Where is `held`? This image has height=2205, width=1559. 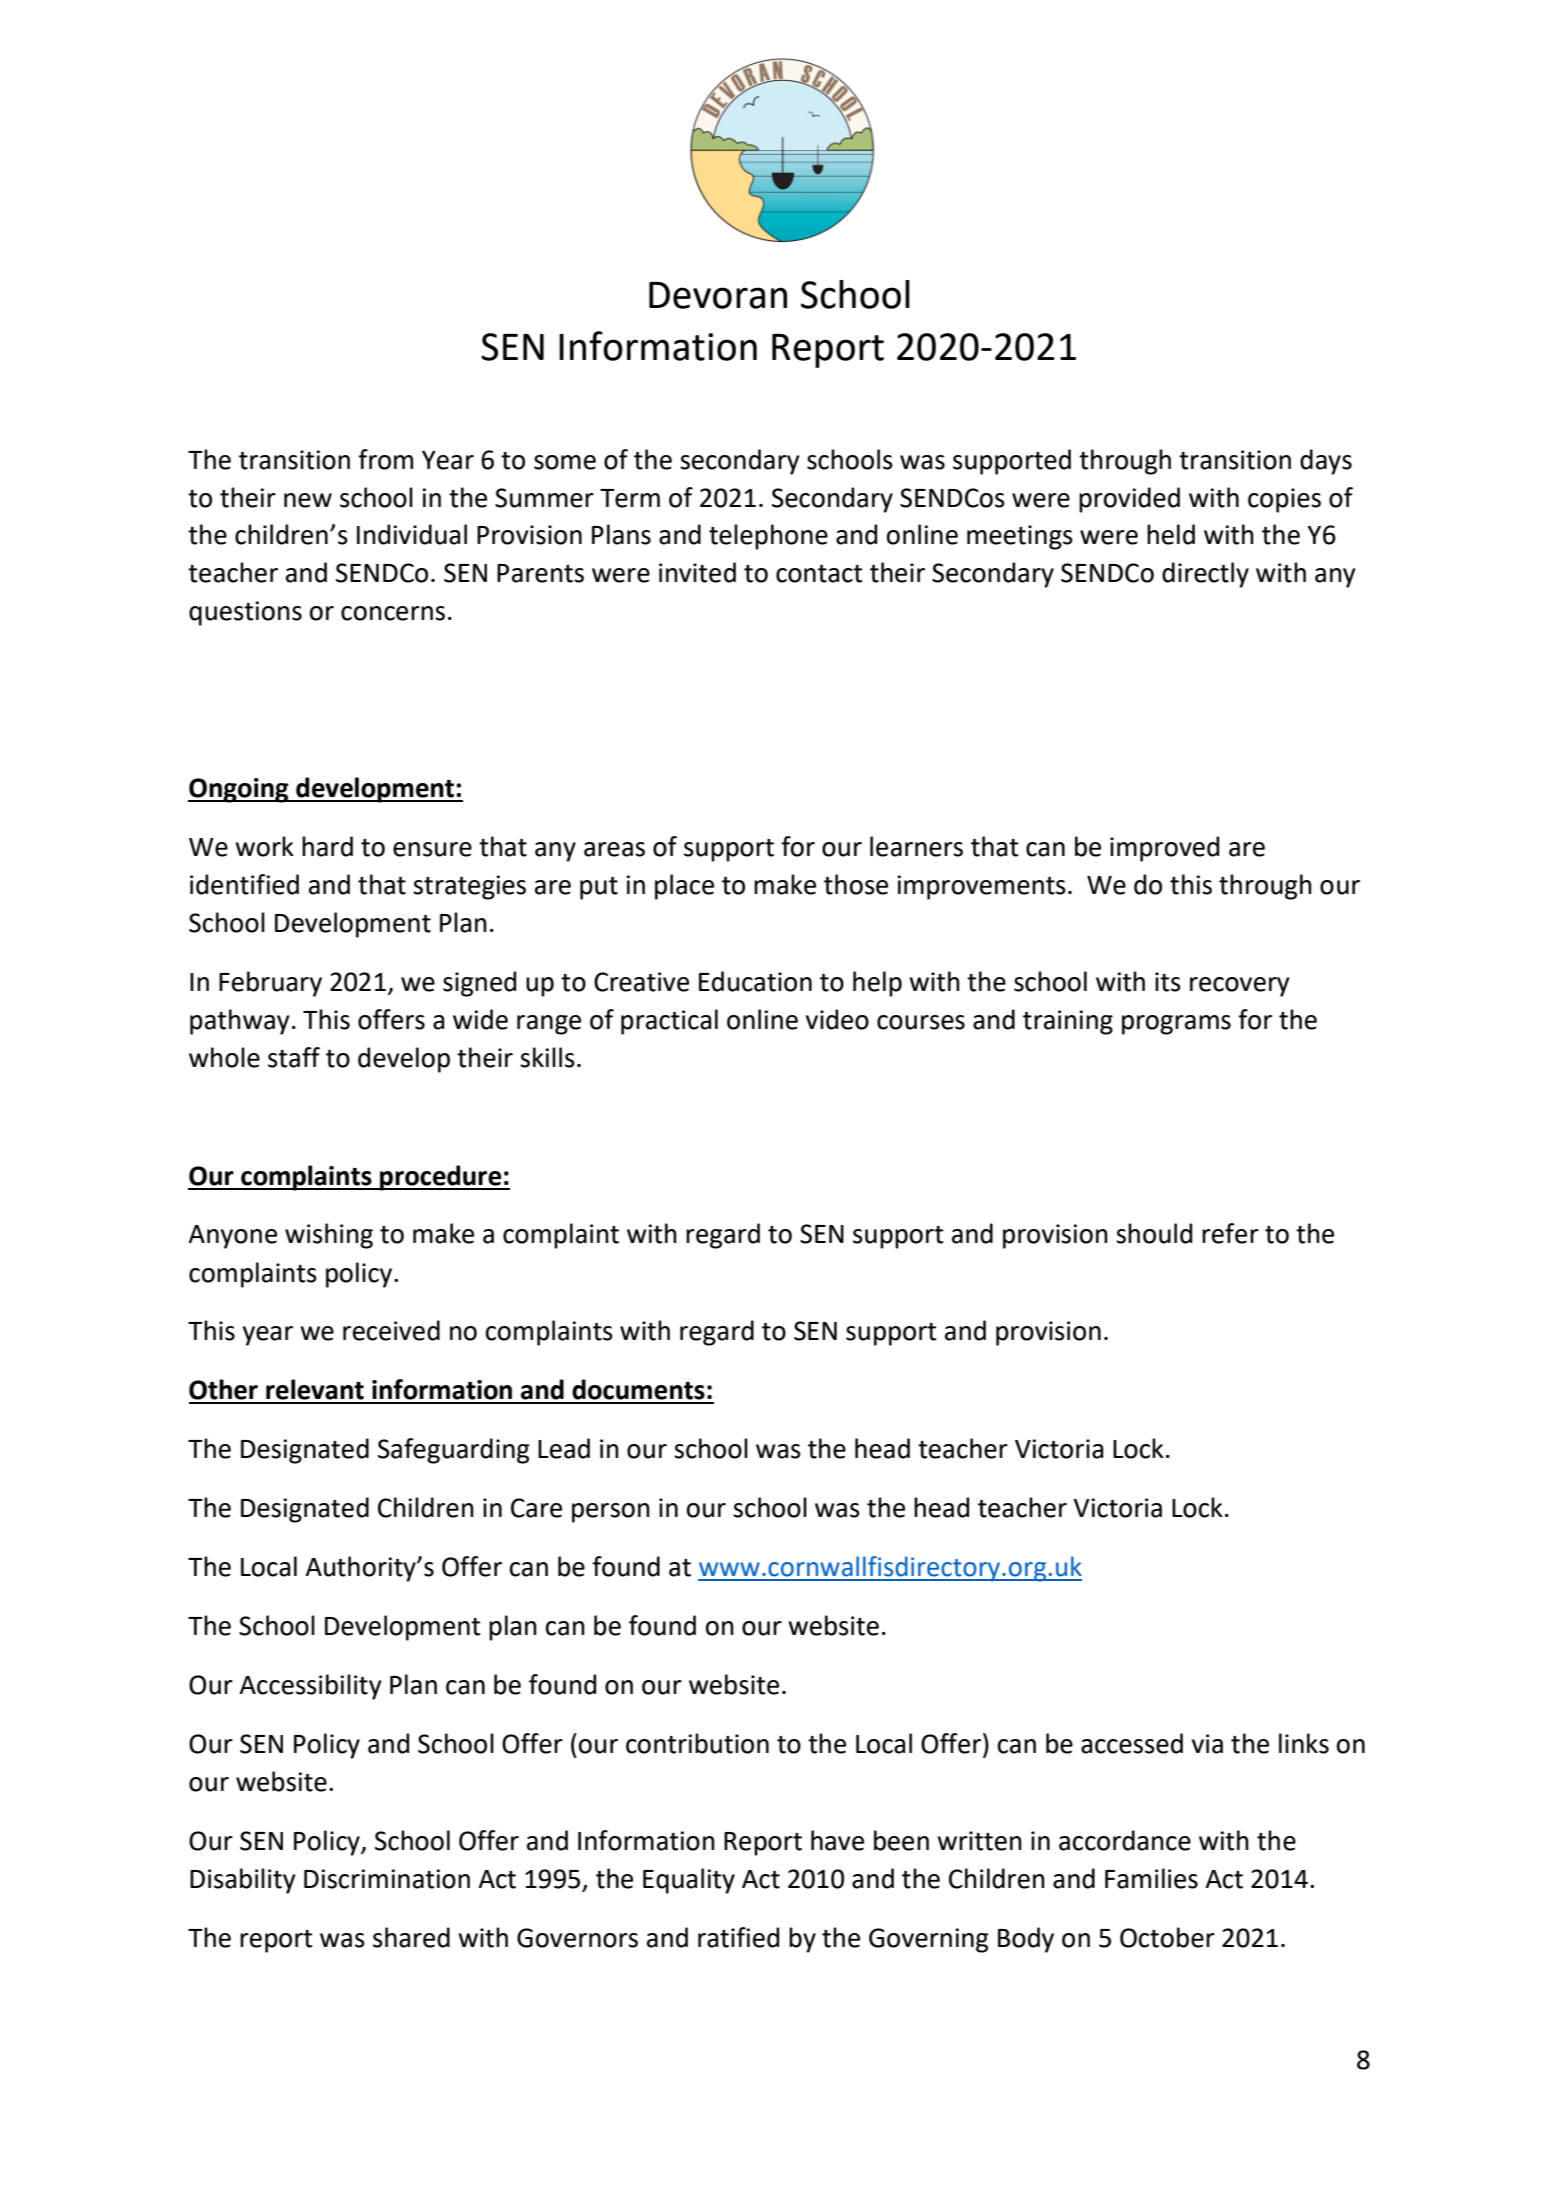
held is located at coordinates (1171, 534).
